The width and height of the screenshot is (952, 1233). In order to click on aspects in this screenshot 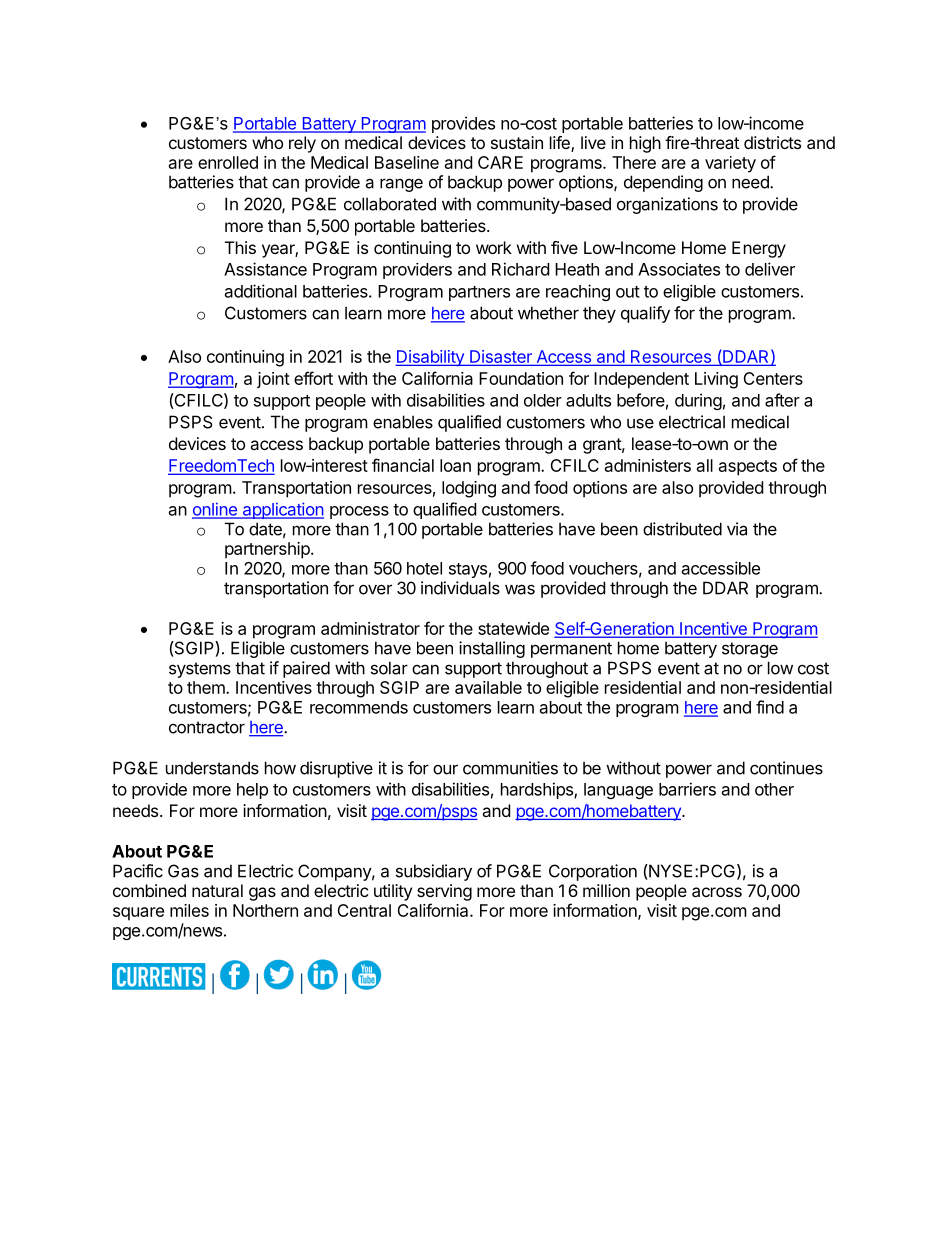, I will do `click(748, 468)`.
